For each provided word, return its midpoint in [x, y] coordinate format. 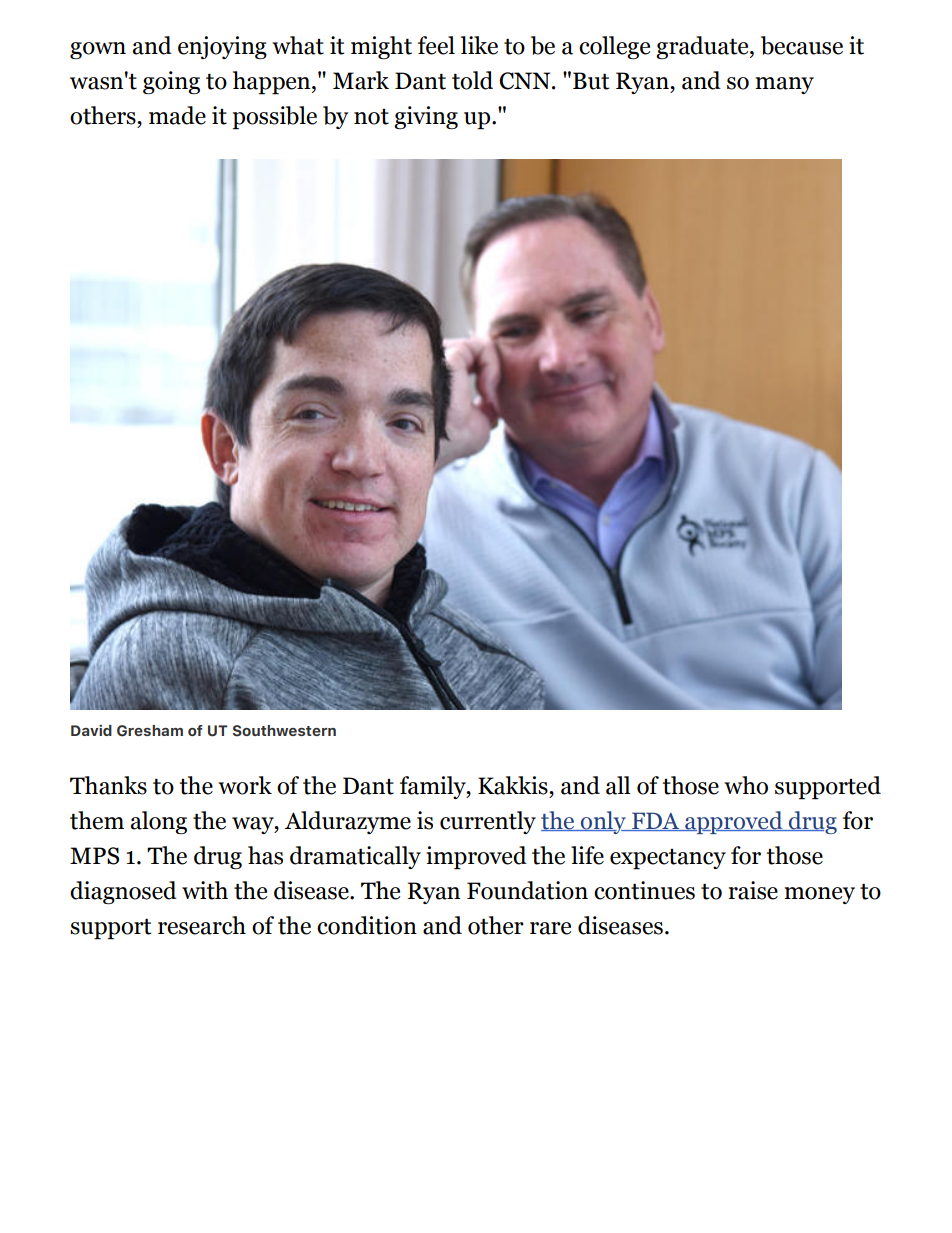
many [784, 85]
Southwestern [284, 731]
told [472, 80]
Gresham [150, 731]
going [171, 82]
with [205, 890]
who [746, 785]
